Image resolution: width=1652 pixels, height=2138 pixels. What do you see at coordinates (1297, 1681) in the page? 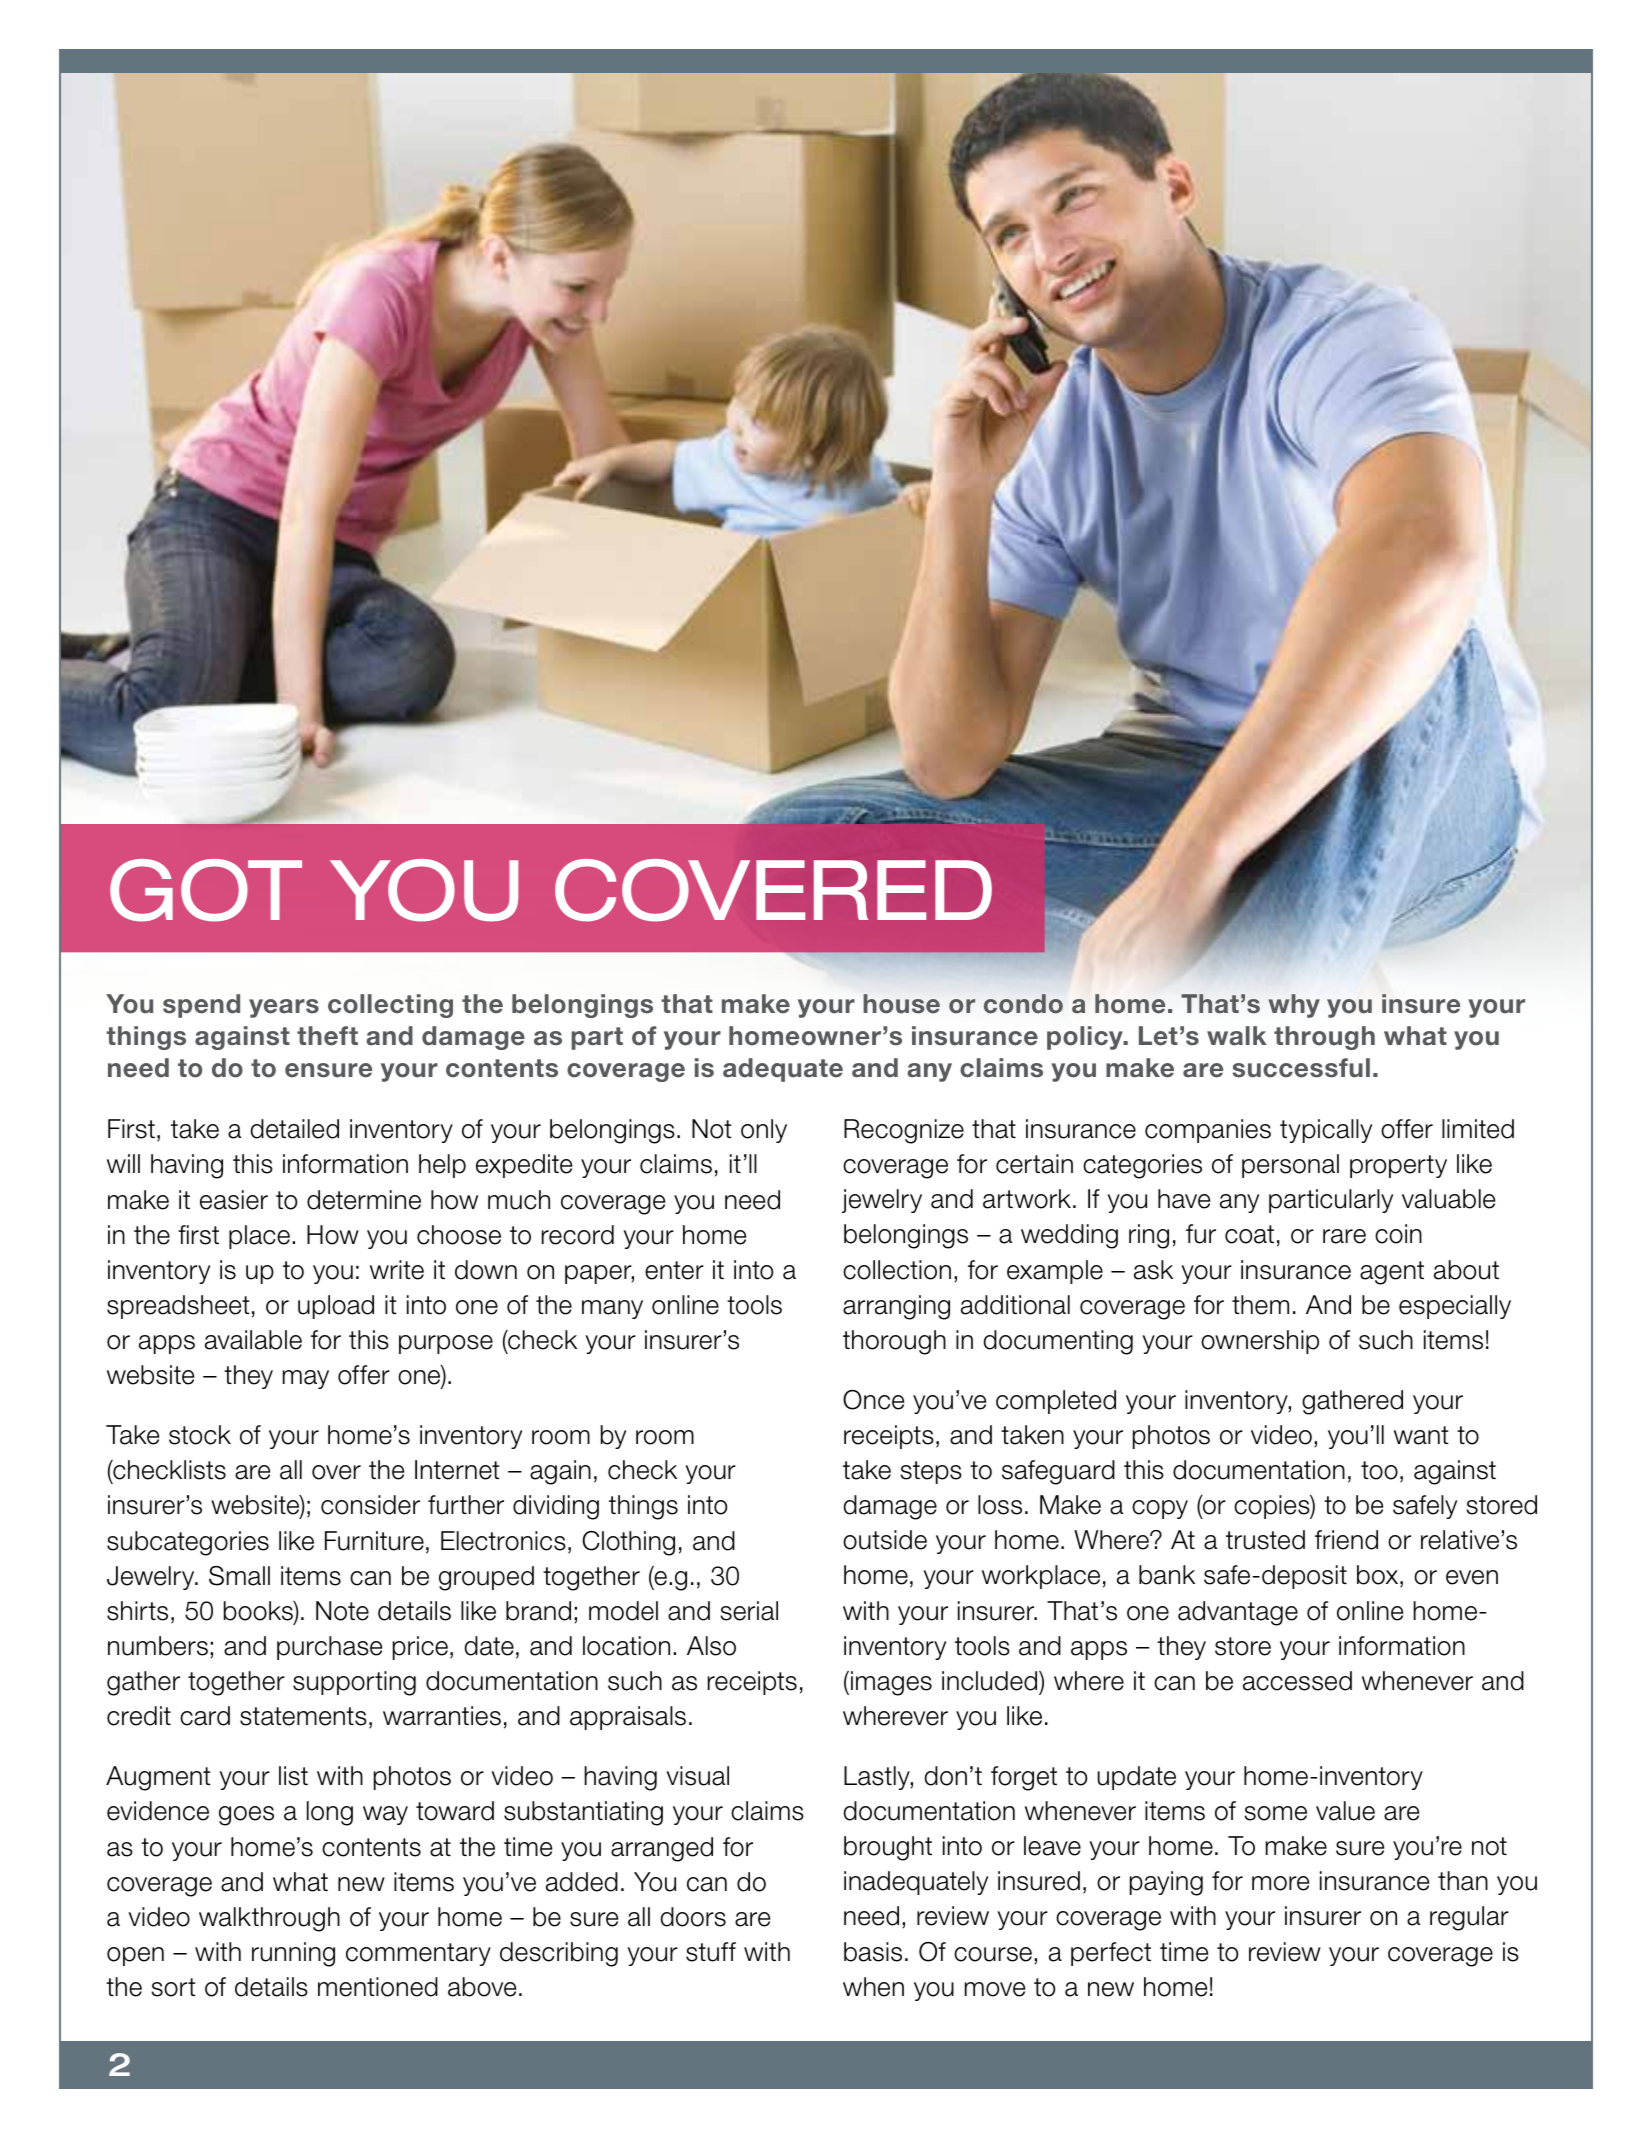
I see `accessed` at bounding box center [1297, 1681].
